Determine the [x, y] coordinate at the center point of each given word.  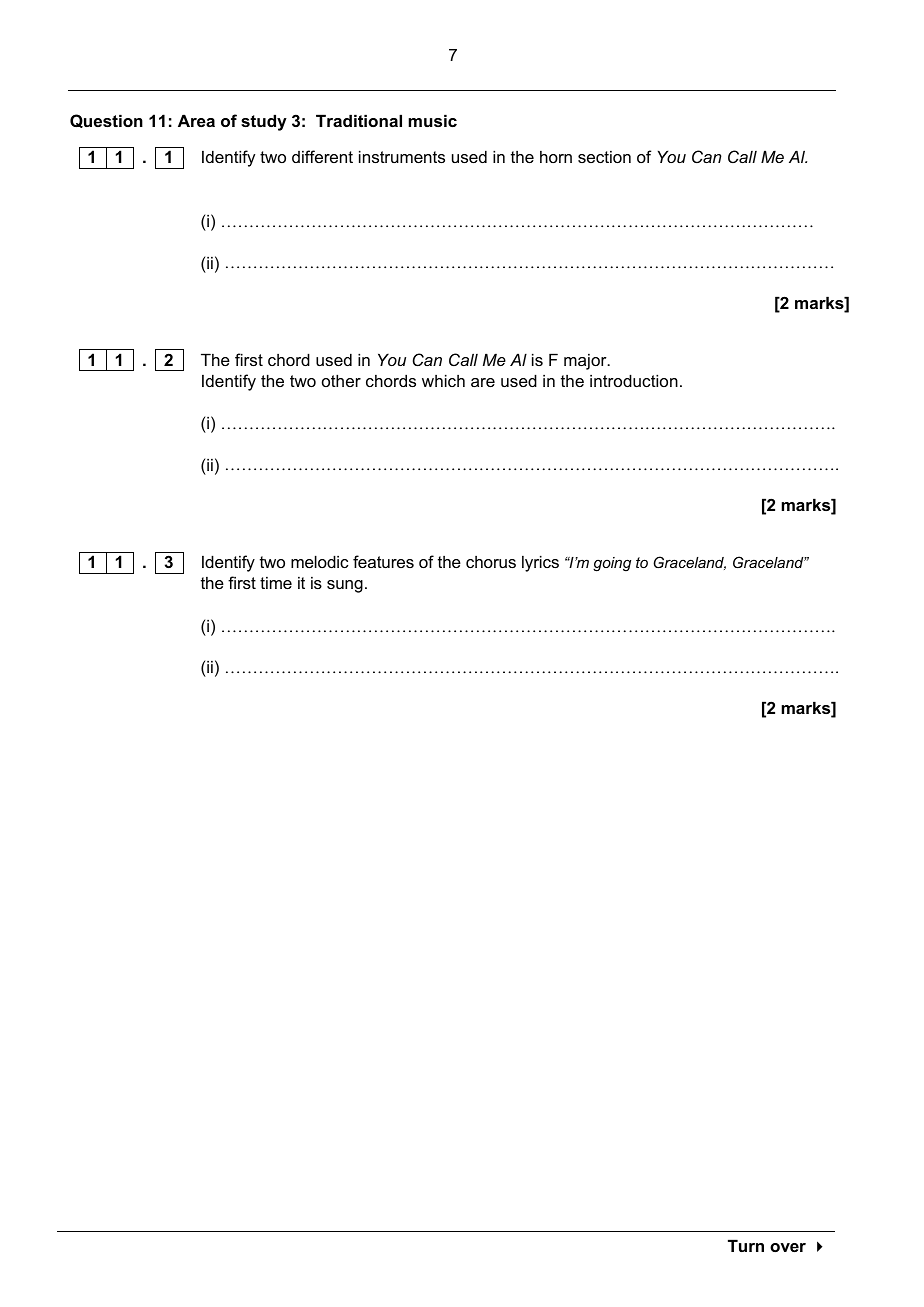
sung [345, 586]
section [604, 157]
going [612, 564]
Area [196, 120]
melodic [319, 561]
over [788, 1247]
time [276, 583]
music [432, 120]
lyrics [540, 563]
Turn [746, 1245]
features [383, 561]
